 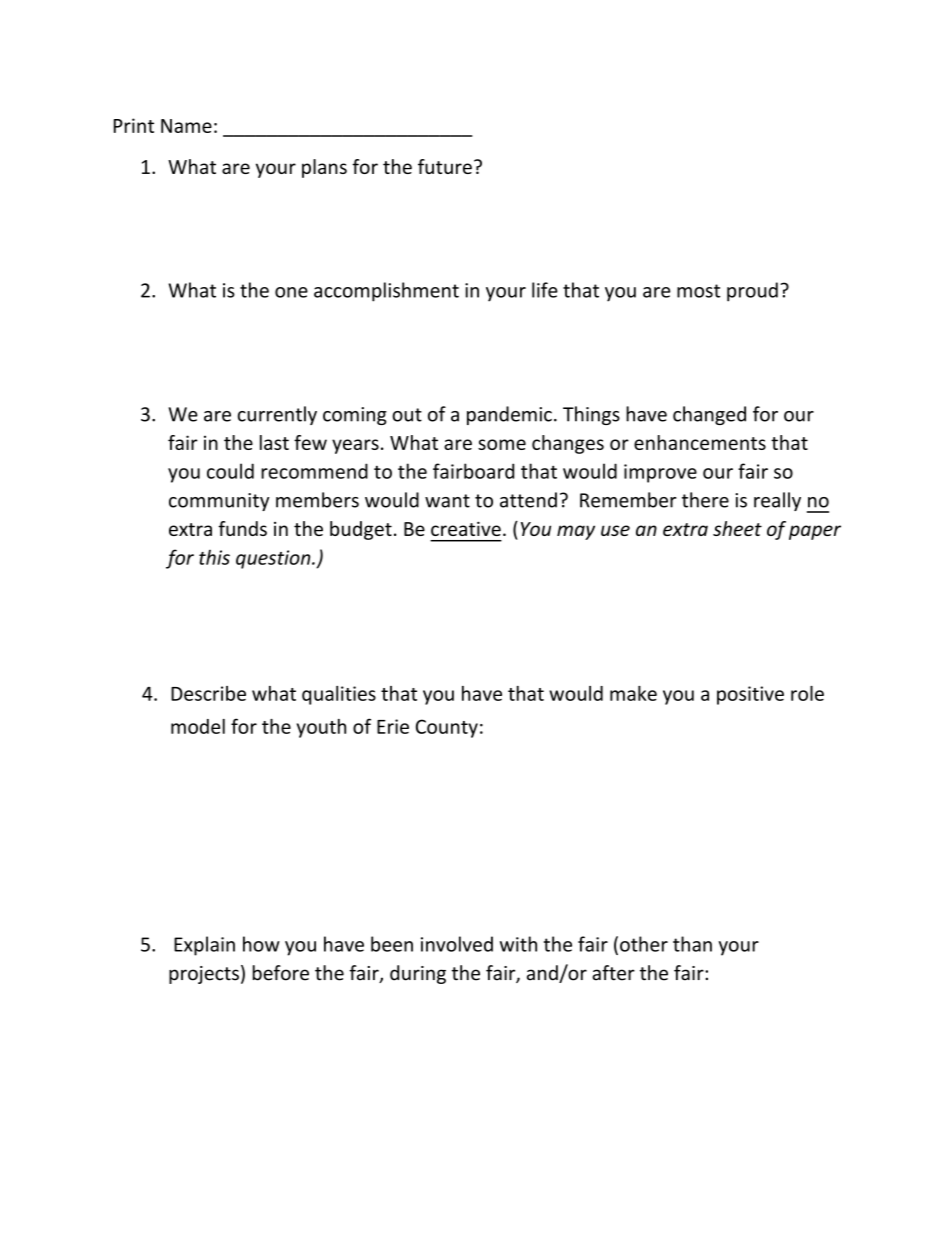 What do you see at coordinates (737, 528) in the screenshot?
I see `sheet` at bounding box center [737, 528].
